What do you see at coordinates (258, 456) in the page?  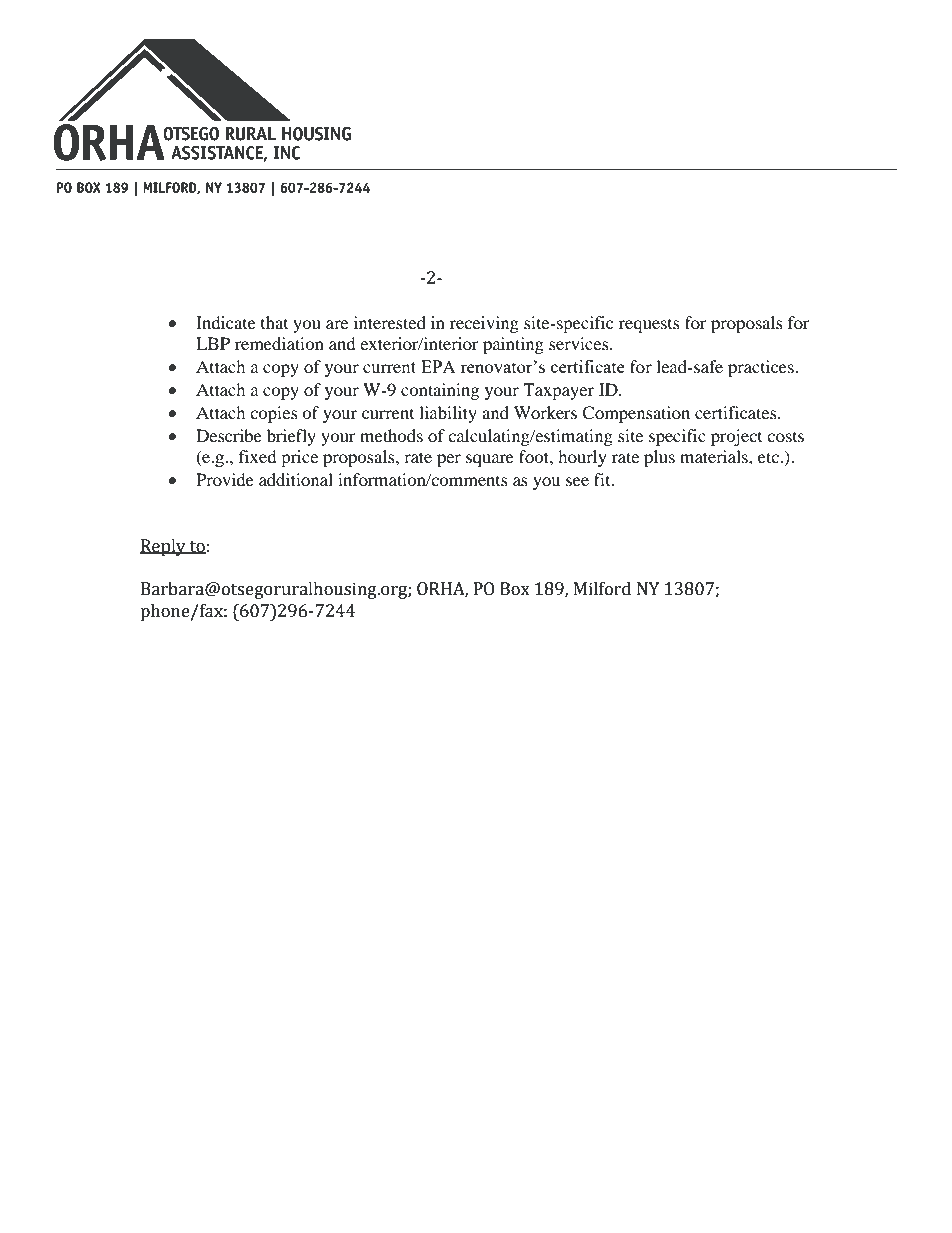 I see `fixed` at bounding box center [258, 456].
